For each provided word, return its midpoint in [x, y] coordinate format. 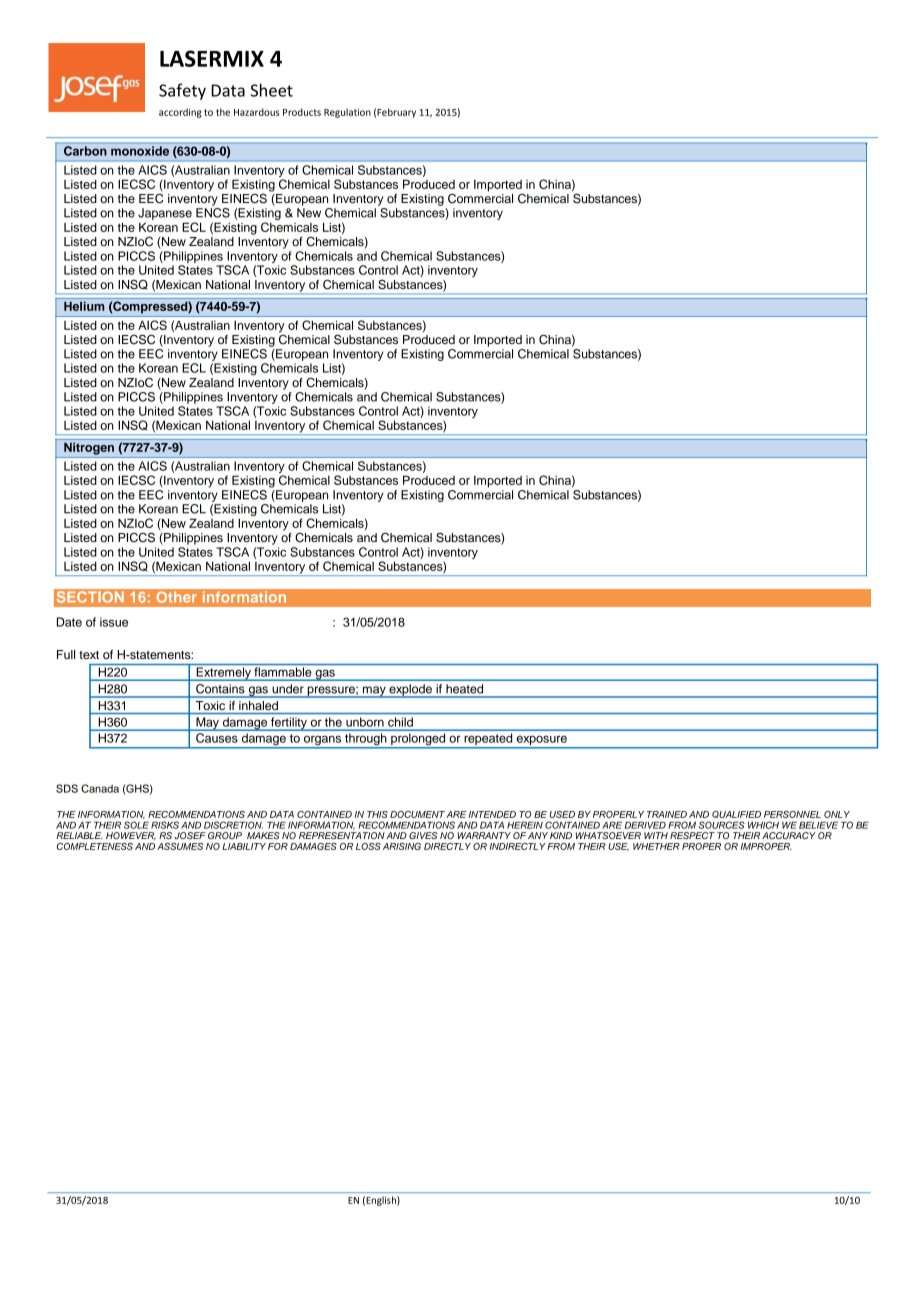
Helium [84, 306]
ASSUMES [180, 846]
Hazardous [256, 112]
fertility [289, 724]
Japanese [165, 214]
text [89, 655]
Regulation [347, 113]
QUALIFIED [736, 814]
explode [410, 691]
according [180, 113]
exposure [541, 741]
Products [302, 112]
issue [114, 622]
